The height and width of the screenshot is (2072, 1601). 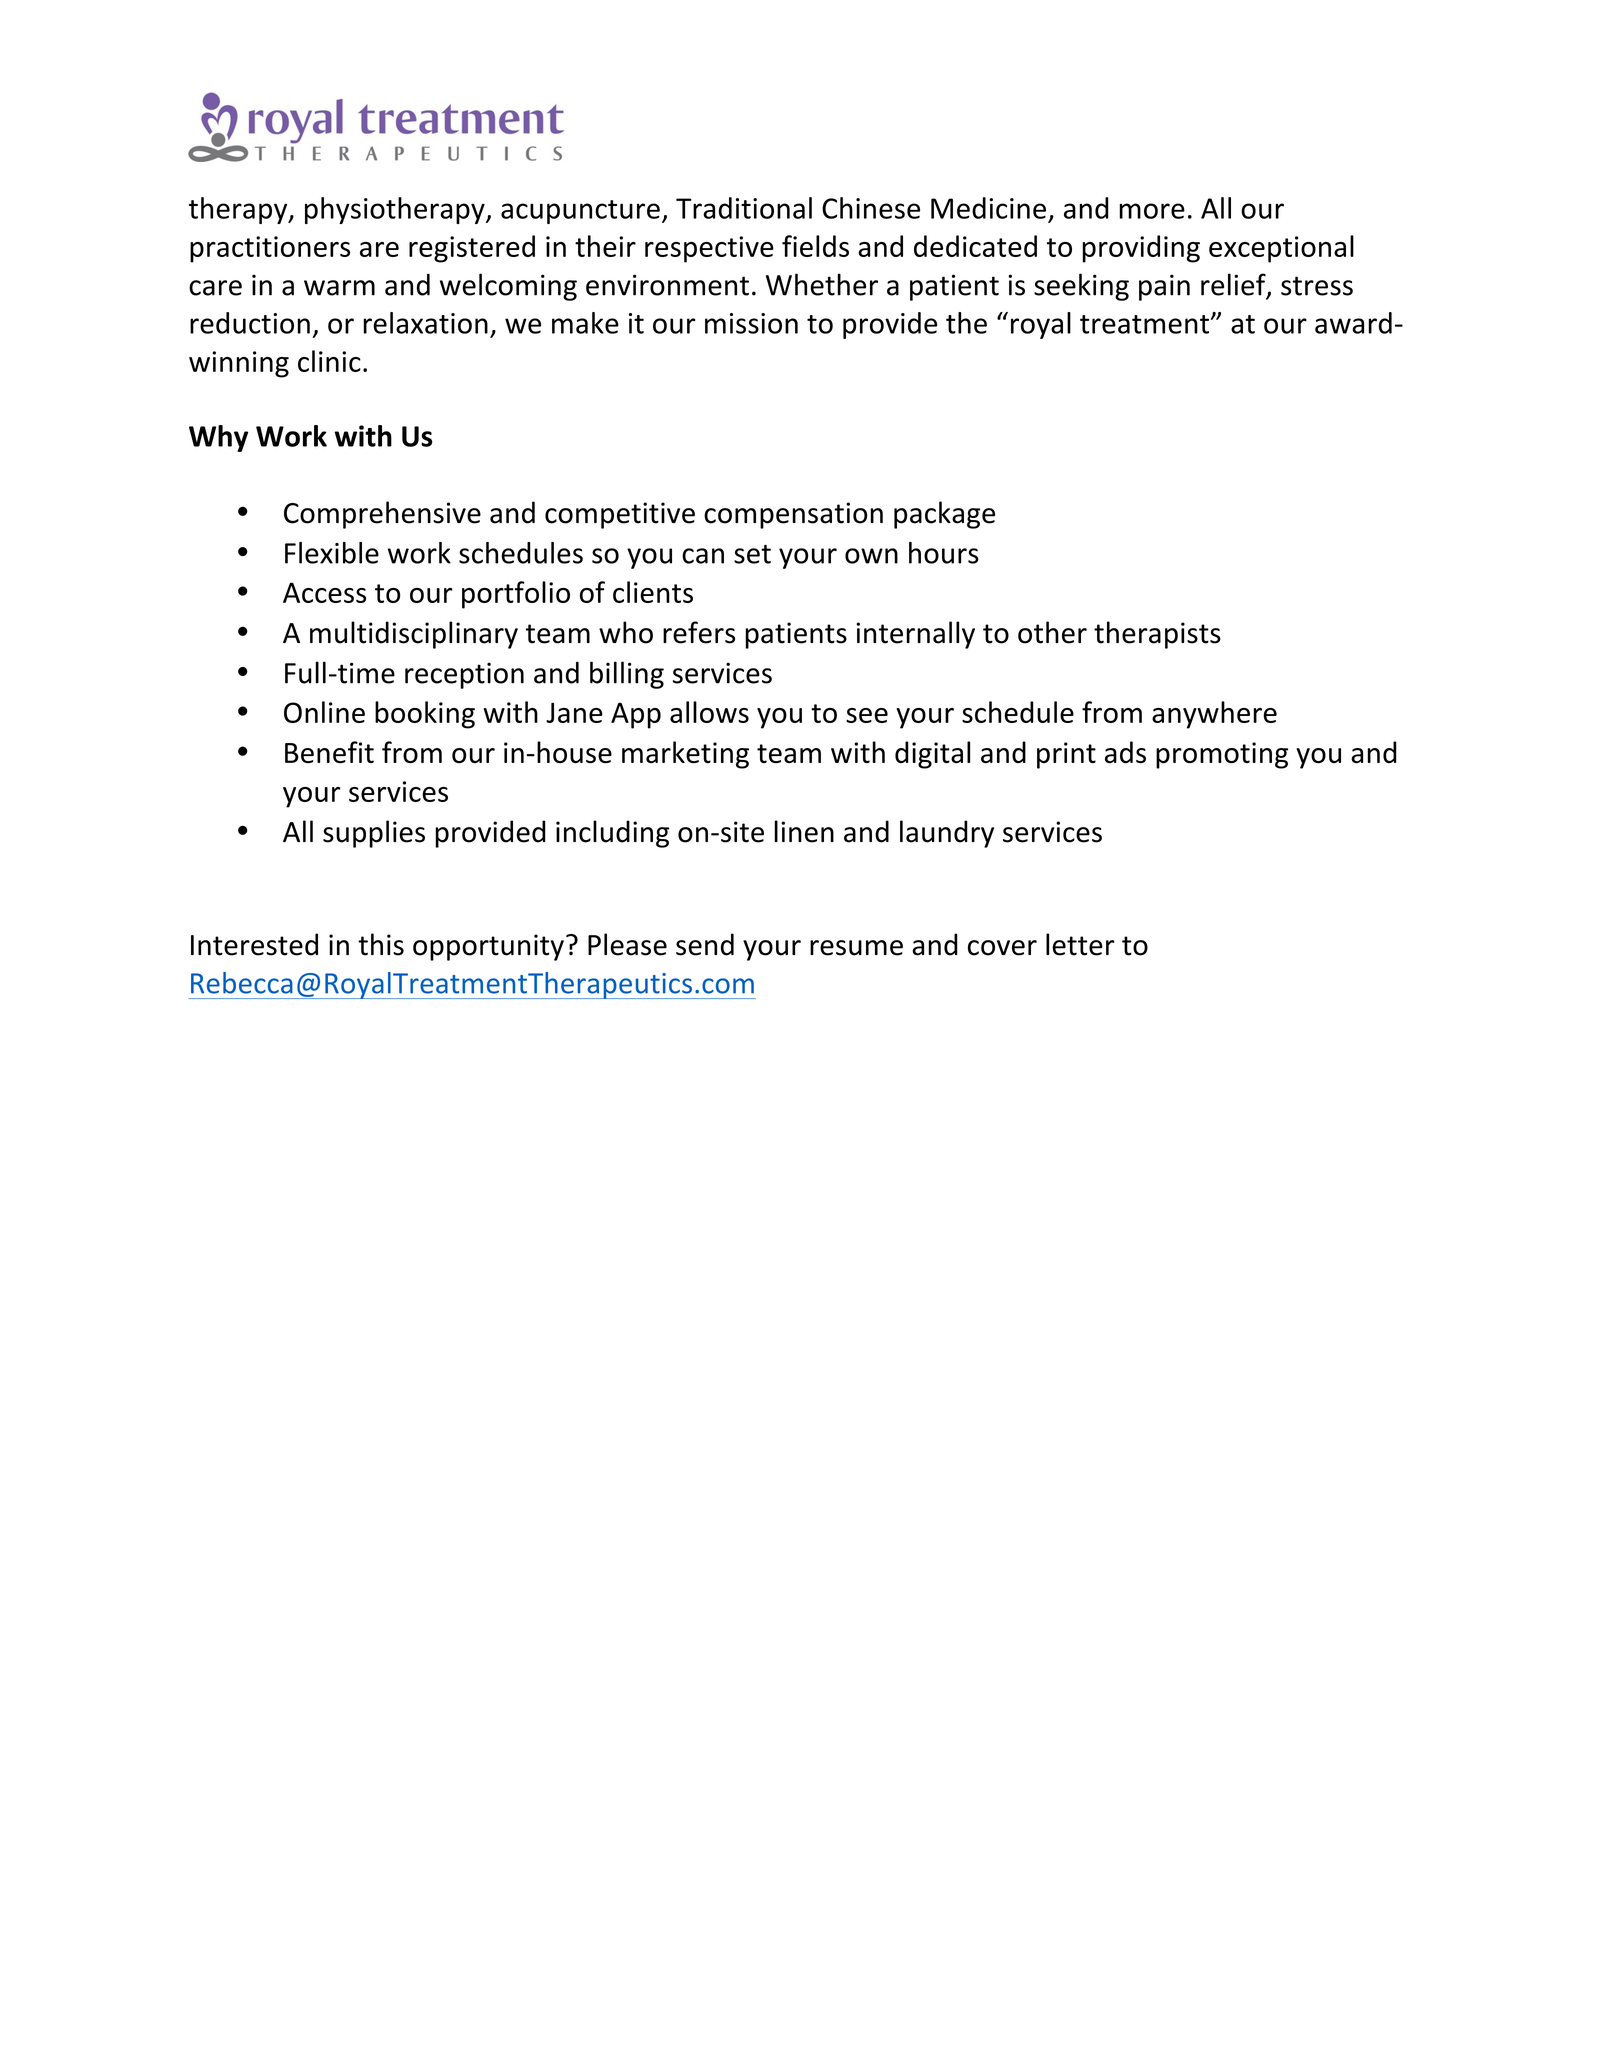 What do you see at coordinates (218, 438) in the screenshot?
I see `Why` at bounding box center [218, 438].
